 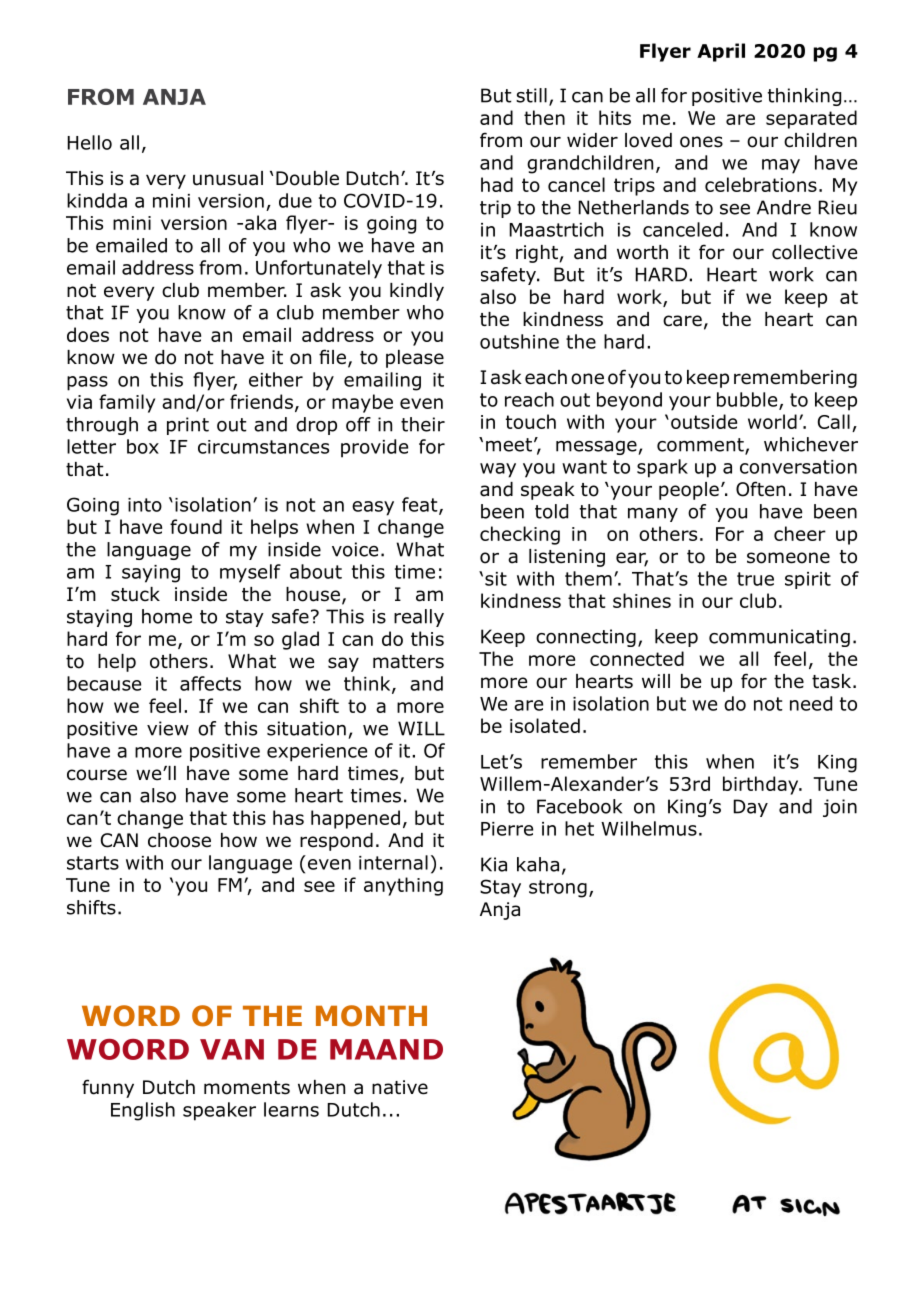 What do you see at coordinates (90, 142) in the screenshot?
I see `Hello` at bounding box center [90, 142].
